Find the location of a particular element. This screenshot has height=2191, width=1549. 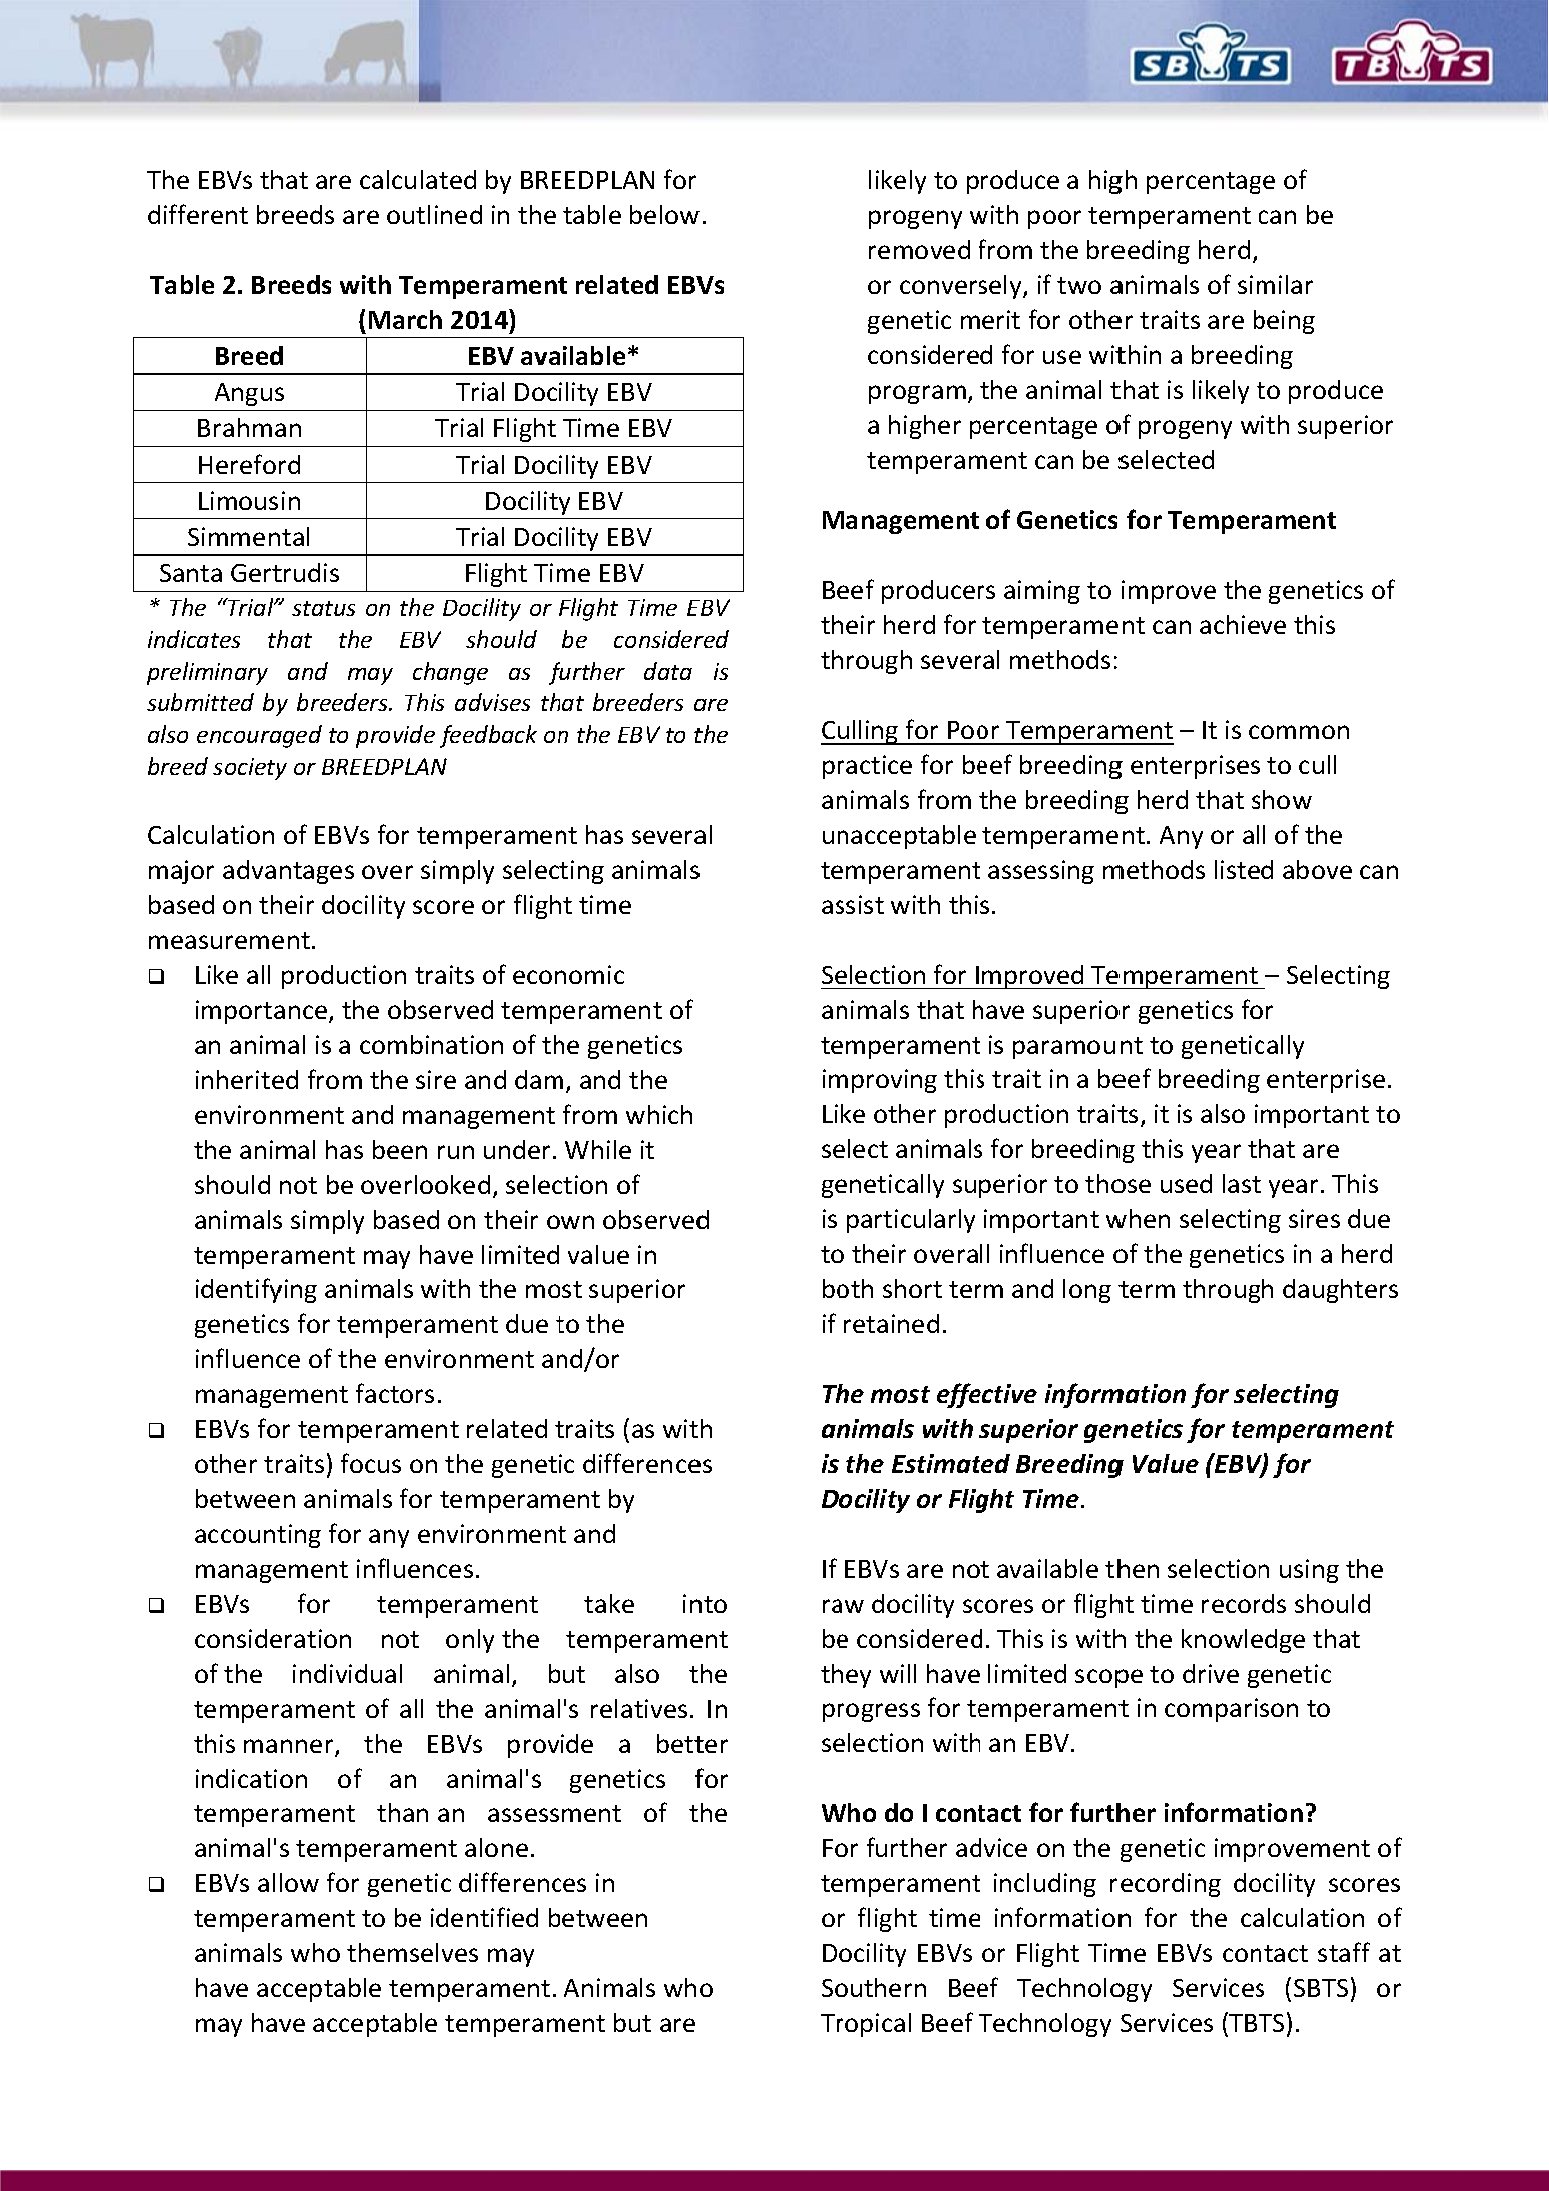

Marc is located at coordinates (398, 320).
